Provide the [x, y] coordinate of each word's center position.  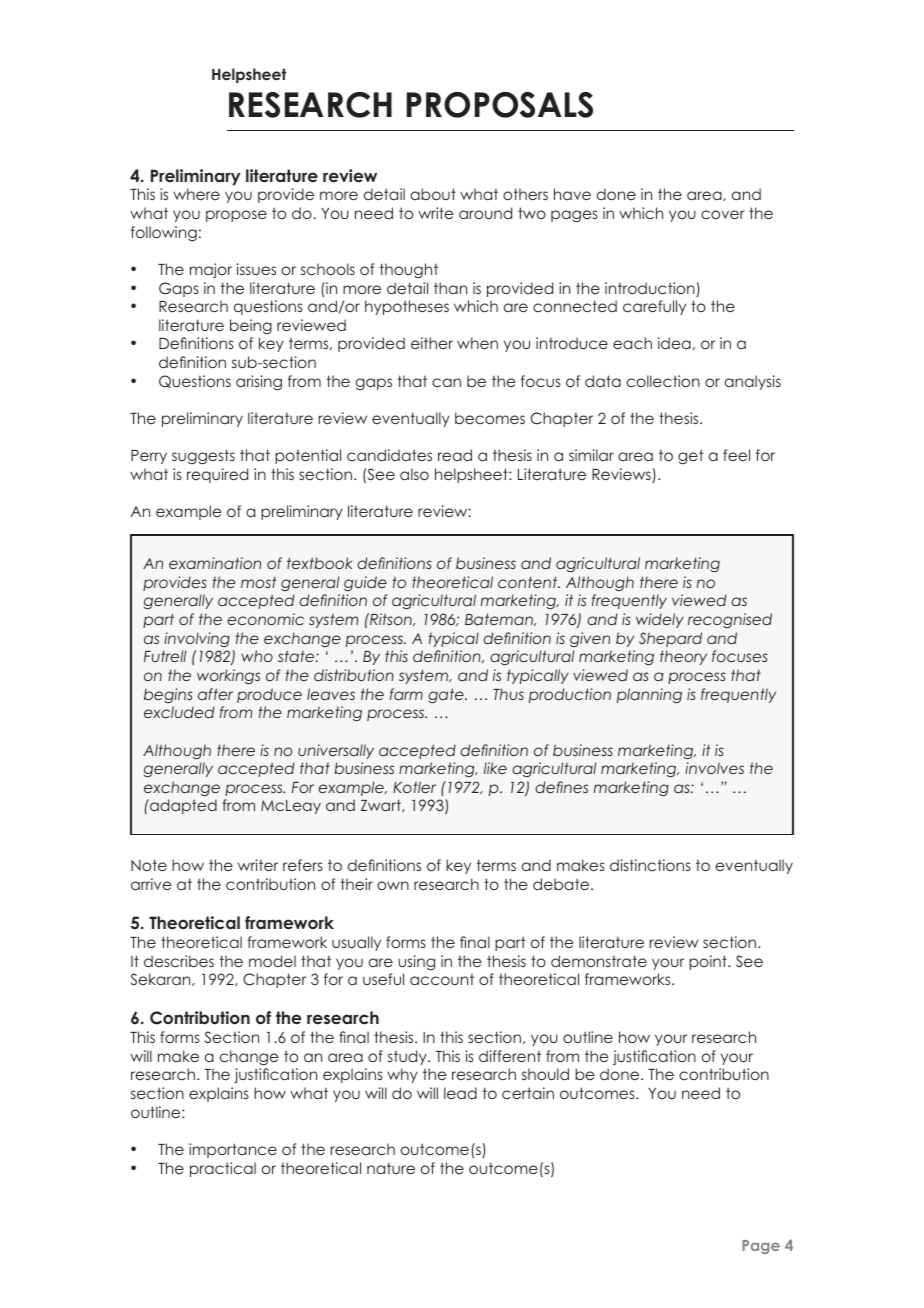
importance [233, 1150]
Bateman [500, 619]
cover [723, 214]
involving [197, 639]
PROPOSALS [499, 105]
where [196, 194]
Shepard [670, 639]
